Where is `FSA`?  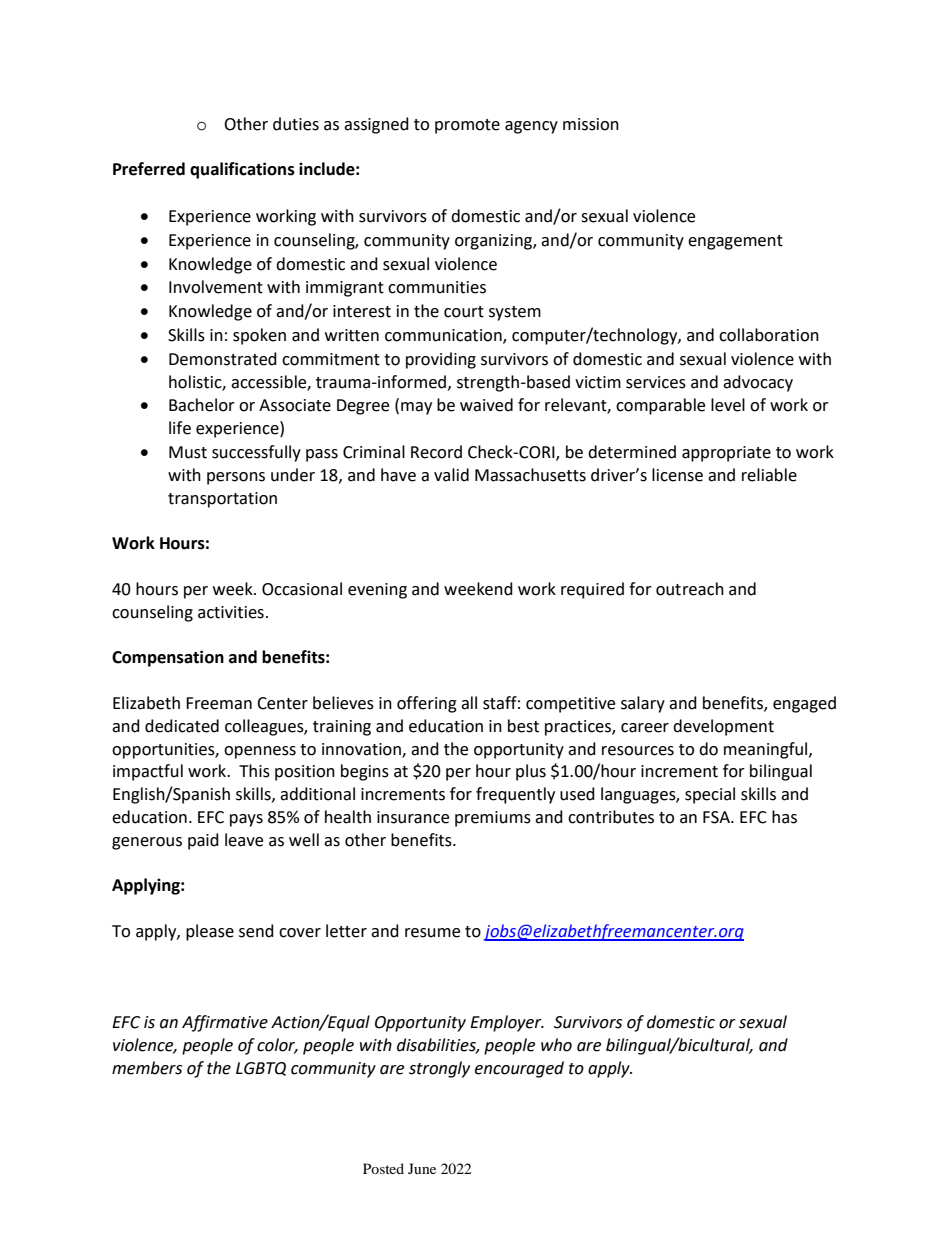
FSA is located at coordinates (717, 817).
